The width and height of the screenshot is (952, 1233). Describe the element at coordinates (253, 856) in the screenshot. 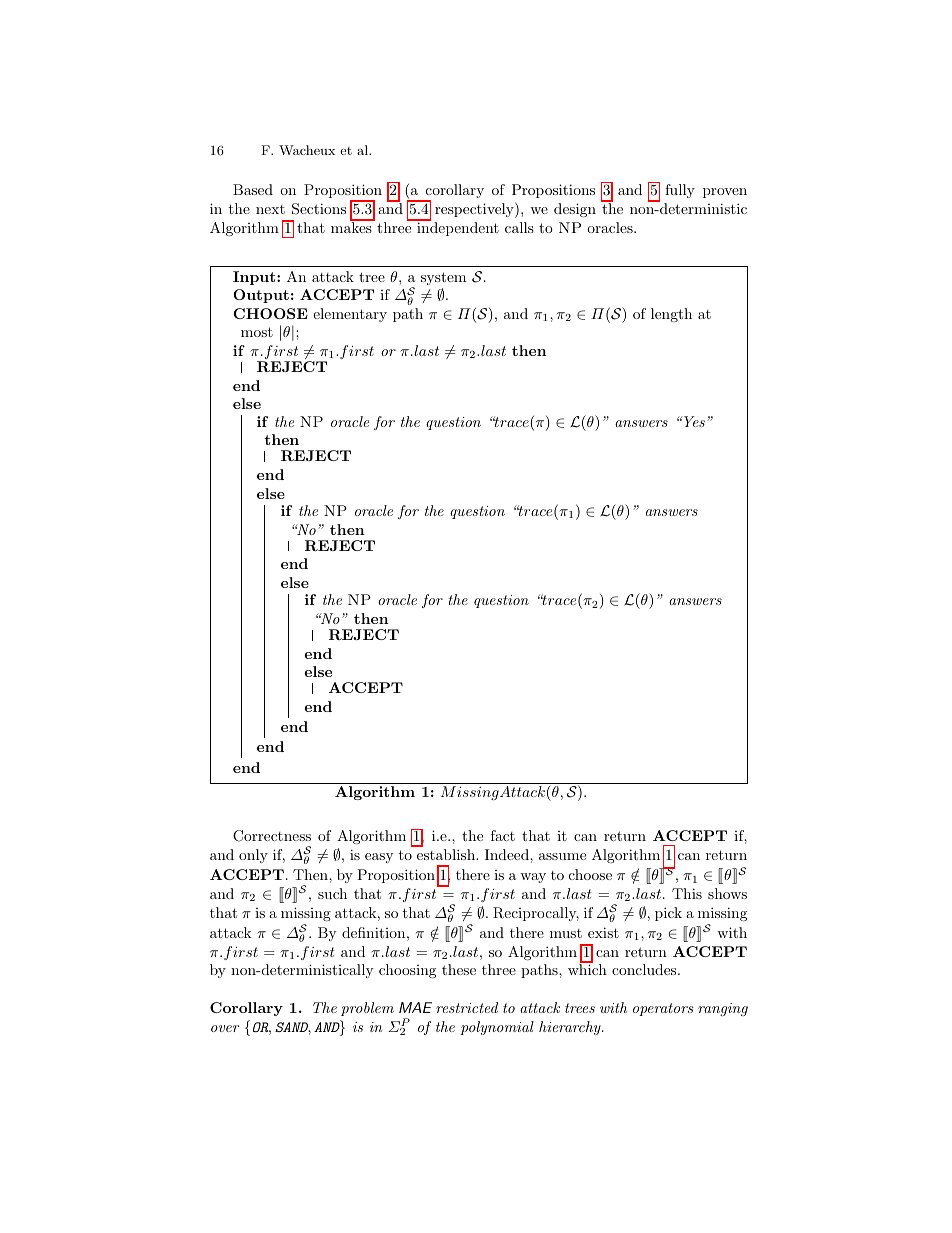

I see `only` at that location.
